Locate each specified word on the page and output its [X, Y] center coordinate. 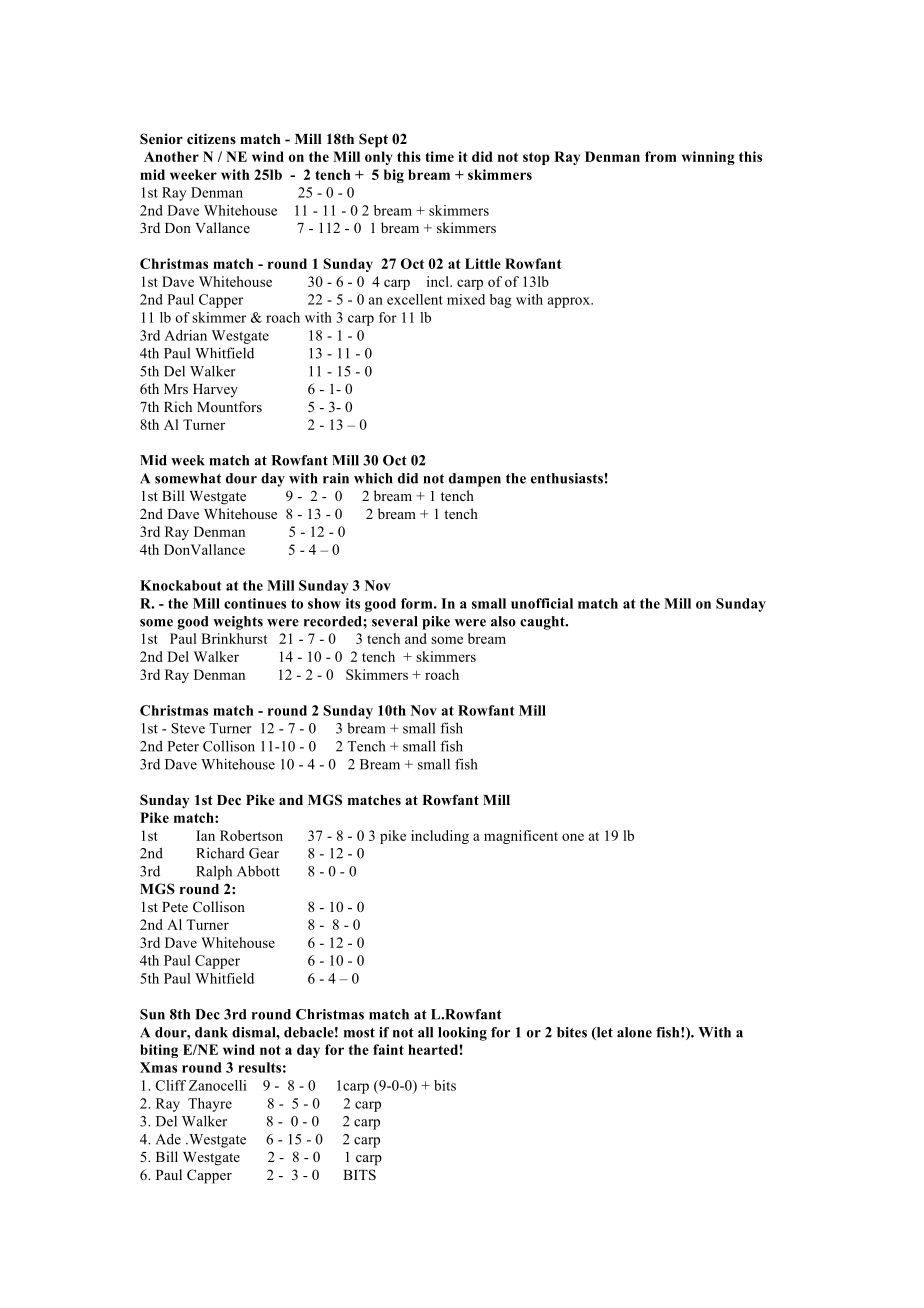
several [395, 621]
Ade [168, 1139]
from [661, 156]
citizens [211, 138]
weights [238, 623]
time [439, 156]
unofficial [542, 603]
